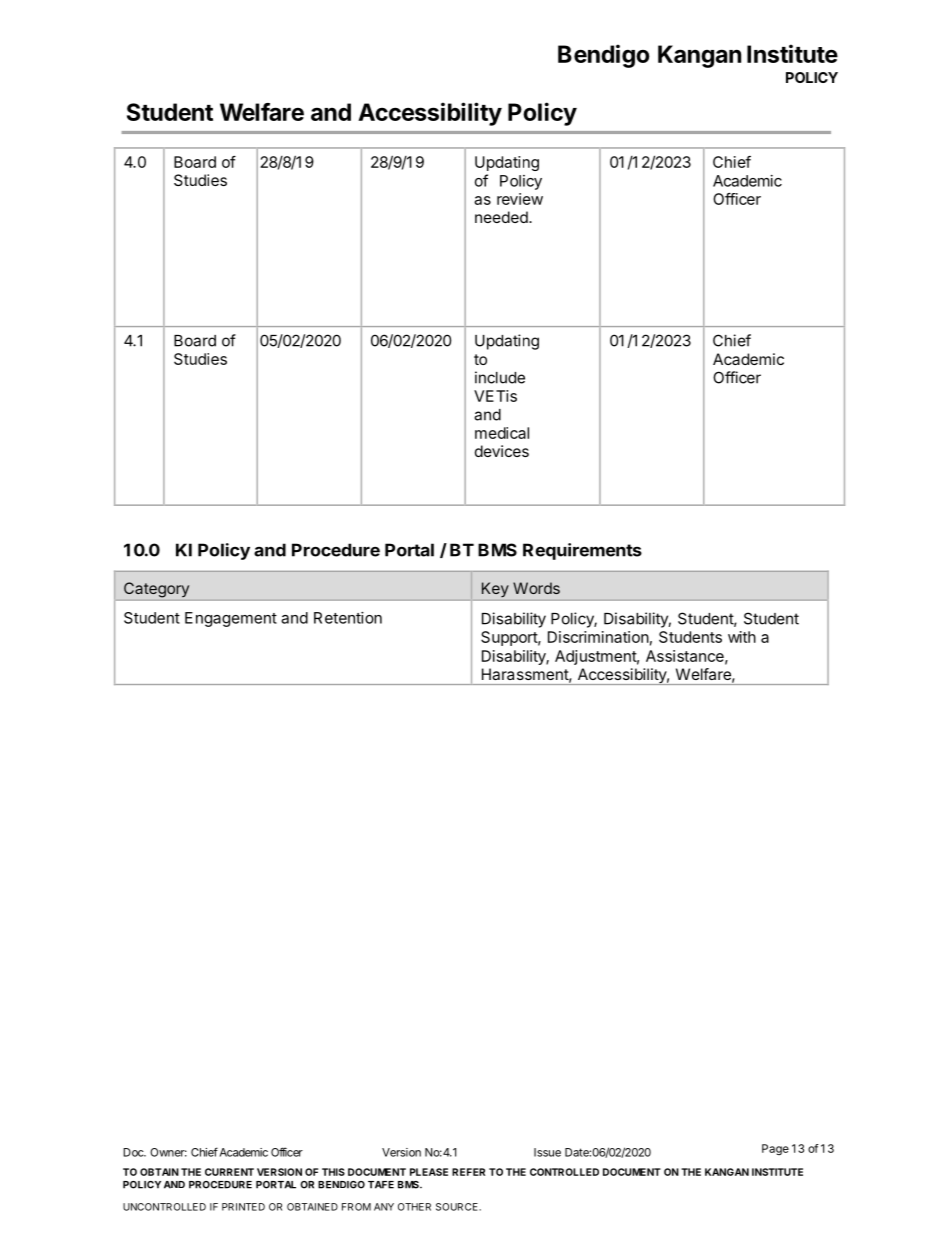  Describe the element at coordinates (500, 377) in the page. I see `include` at that location.
